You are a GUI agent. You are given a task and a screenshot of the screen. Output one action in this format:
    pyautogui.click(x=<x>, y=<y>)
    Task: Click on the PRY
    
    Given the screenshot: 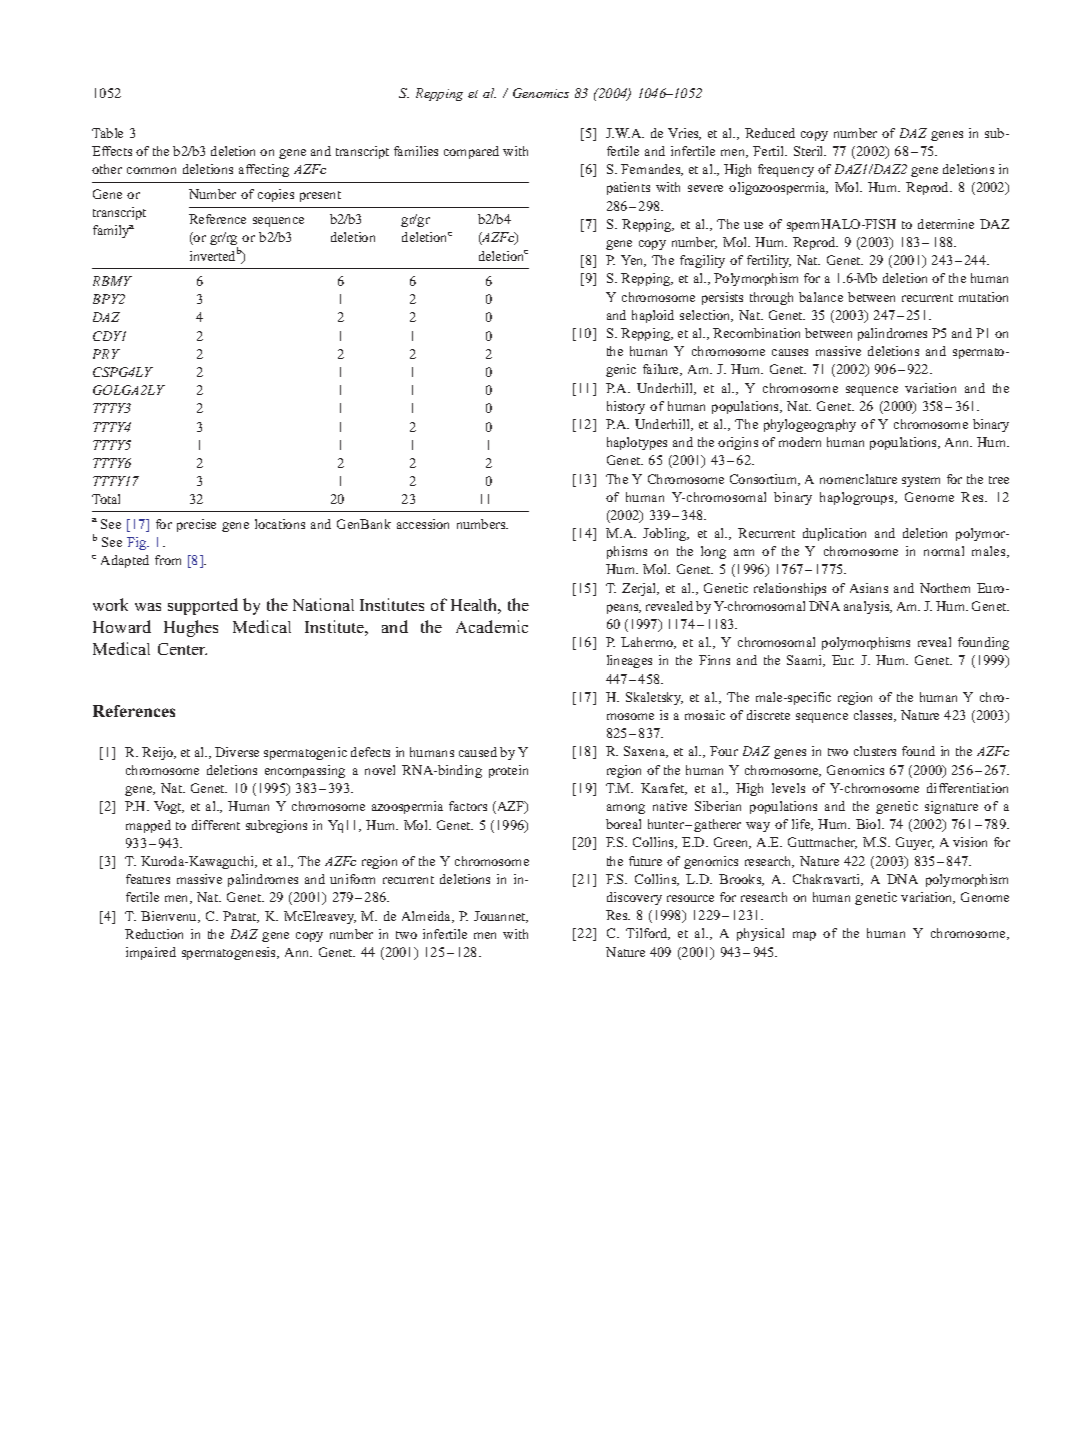 What is the action you would take?
    pyautogui.click(x=106, y=354)
